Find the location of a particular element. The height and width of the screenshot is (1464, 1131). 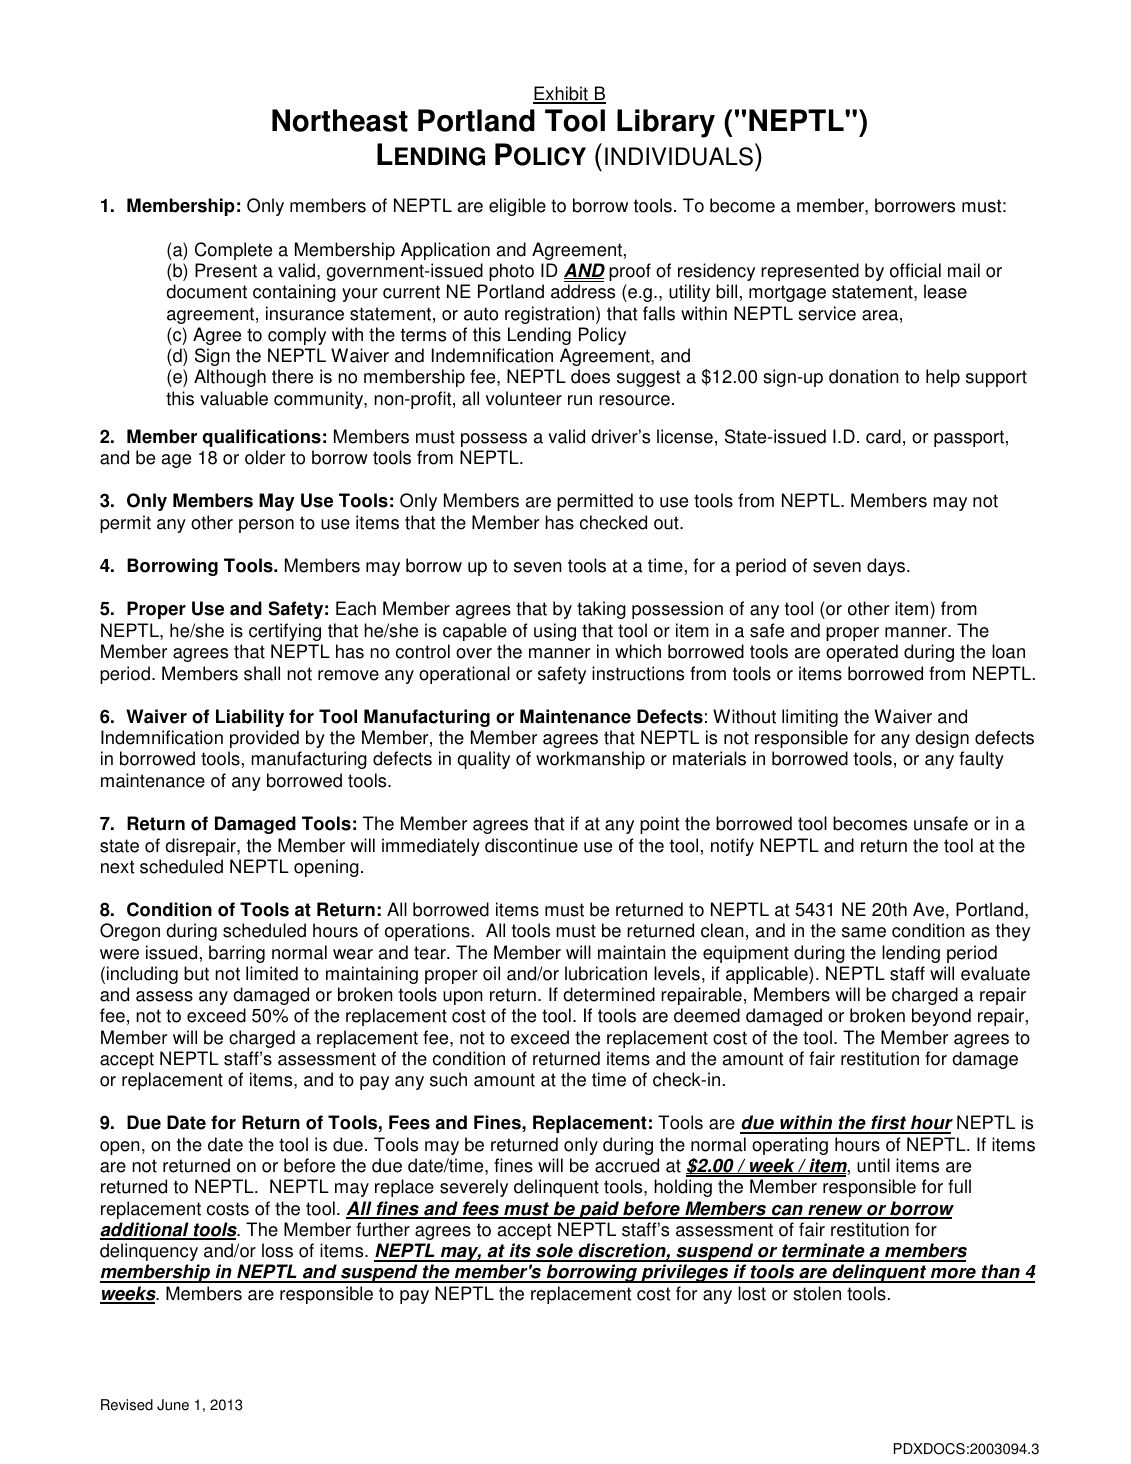

workmanship is located at coordinates (590, 760).
